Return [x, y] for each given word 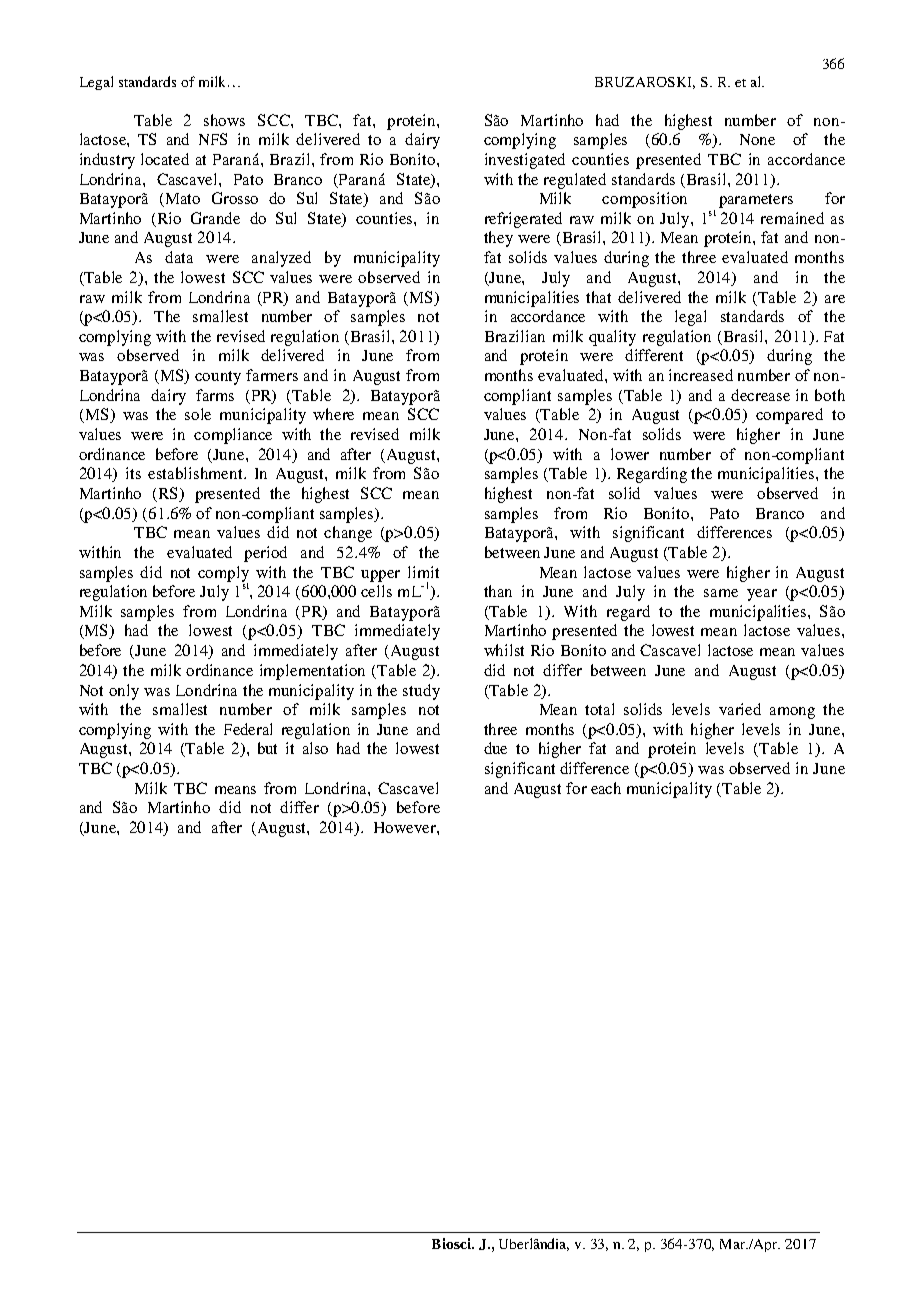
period [265, 554]
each [606, 788]
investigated [525, 161]
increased [701, 375]
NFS [213, 139]
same [721, 593]
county [218, 378]
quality [612, 338]
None [757, 139]
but [267, 748]
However [406, 827]
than [498, 591]
